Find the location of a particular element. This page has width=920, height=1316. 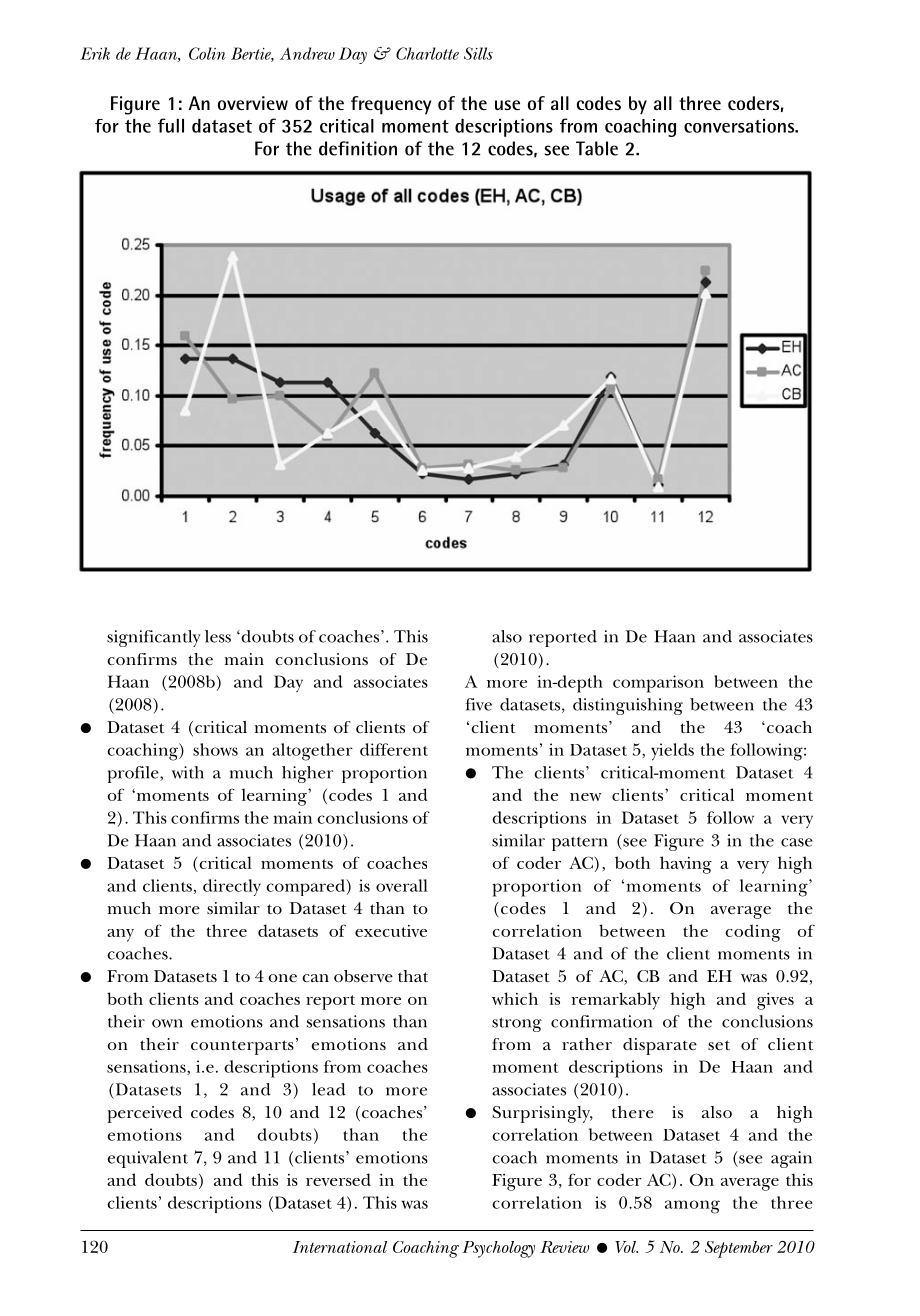

Table is located at coordinates (597, 148).
